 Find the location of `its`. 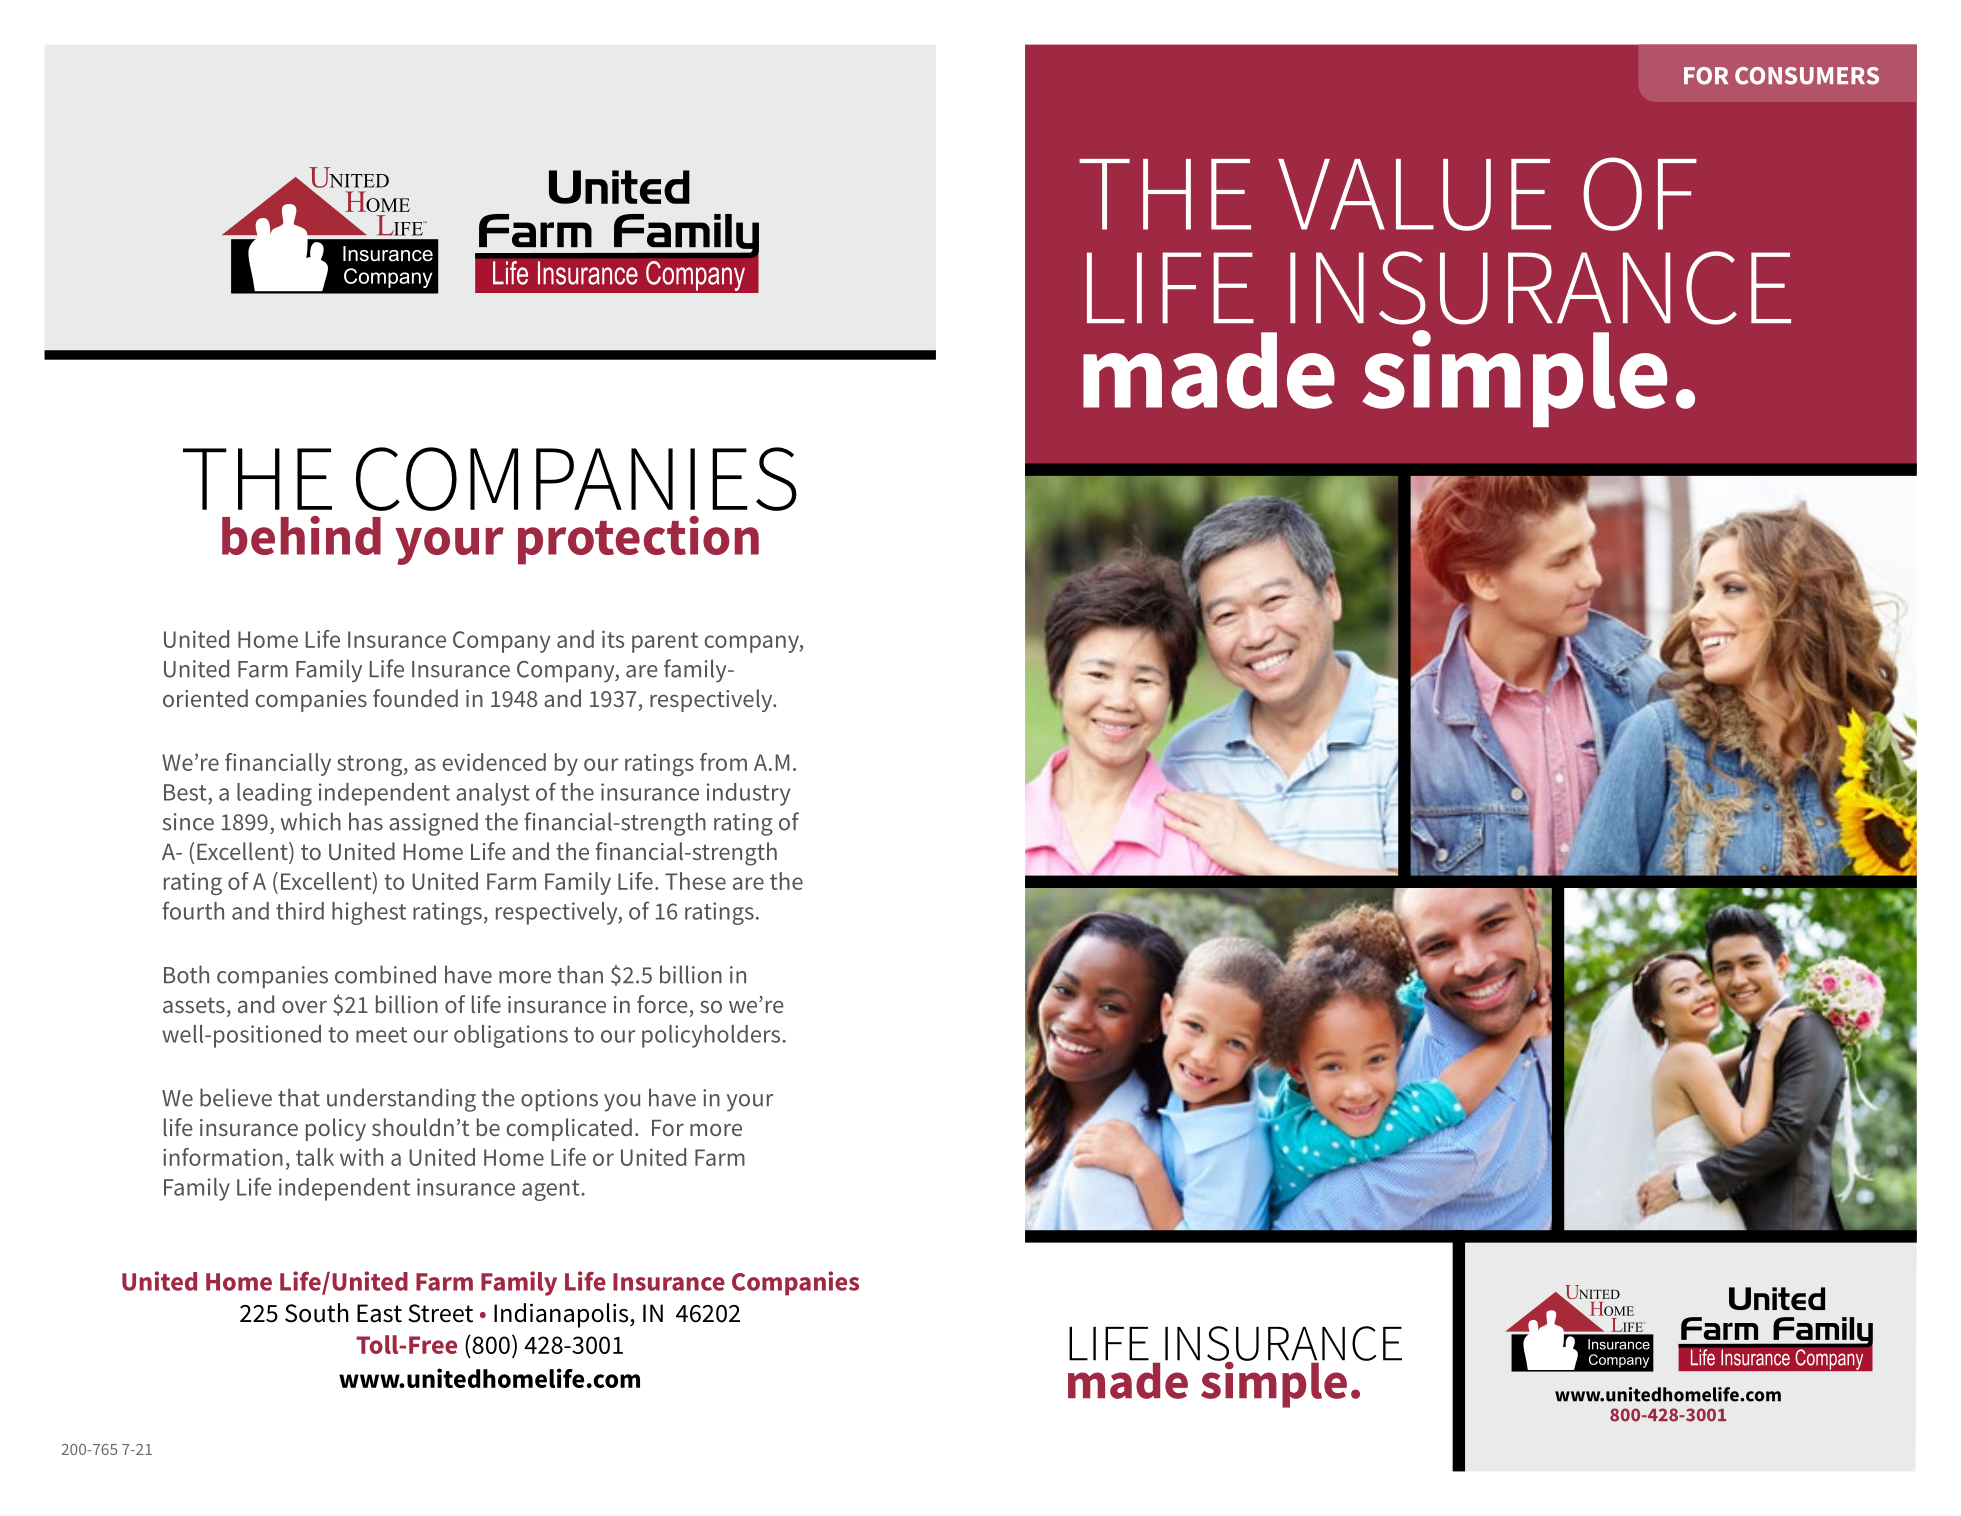

its is located at coordinates (613, 639).
